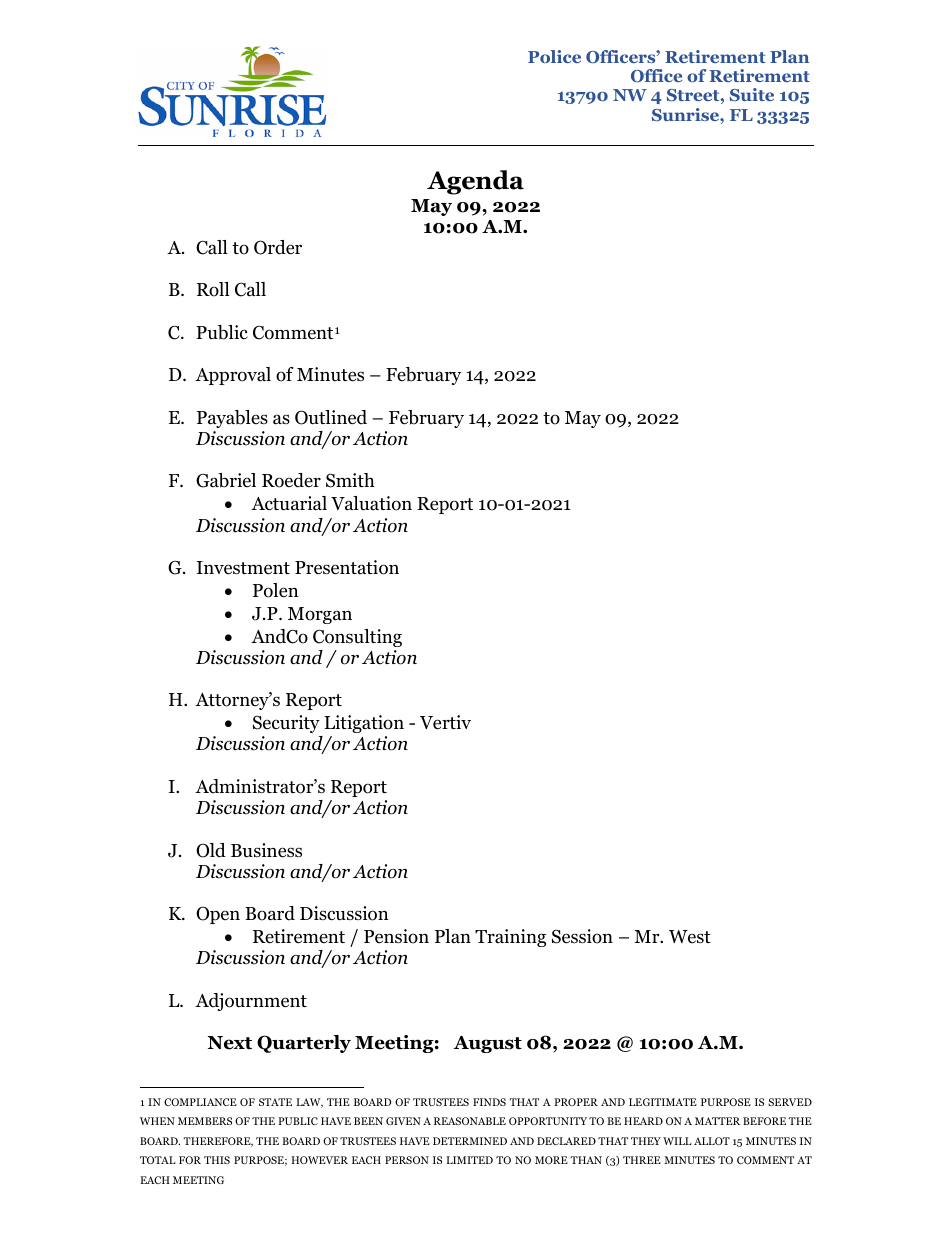  I want to click on Valuation, so click(371, 503).
